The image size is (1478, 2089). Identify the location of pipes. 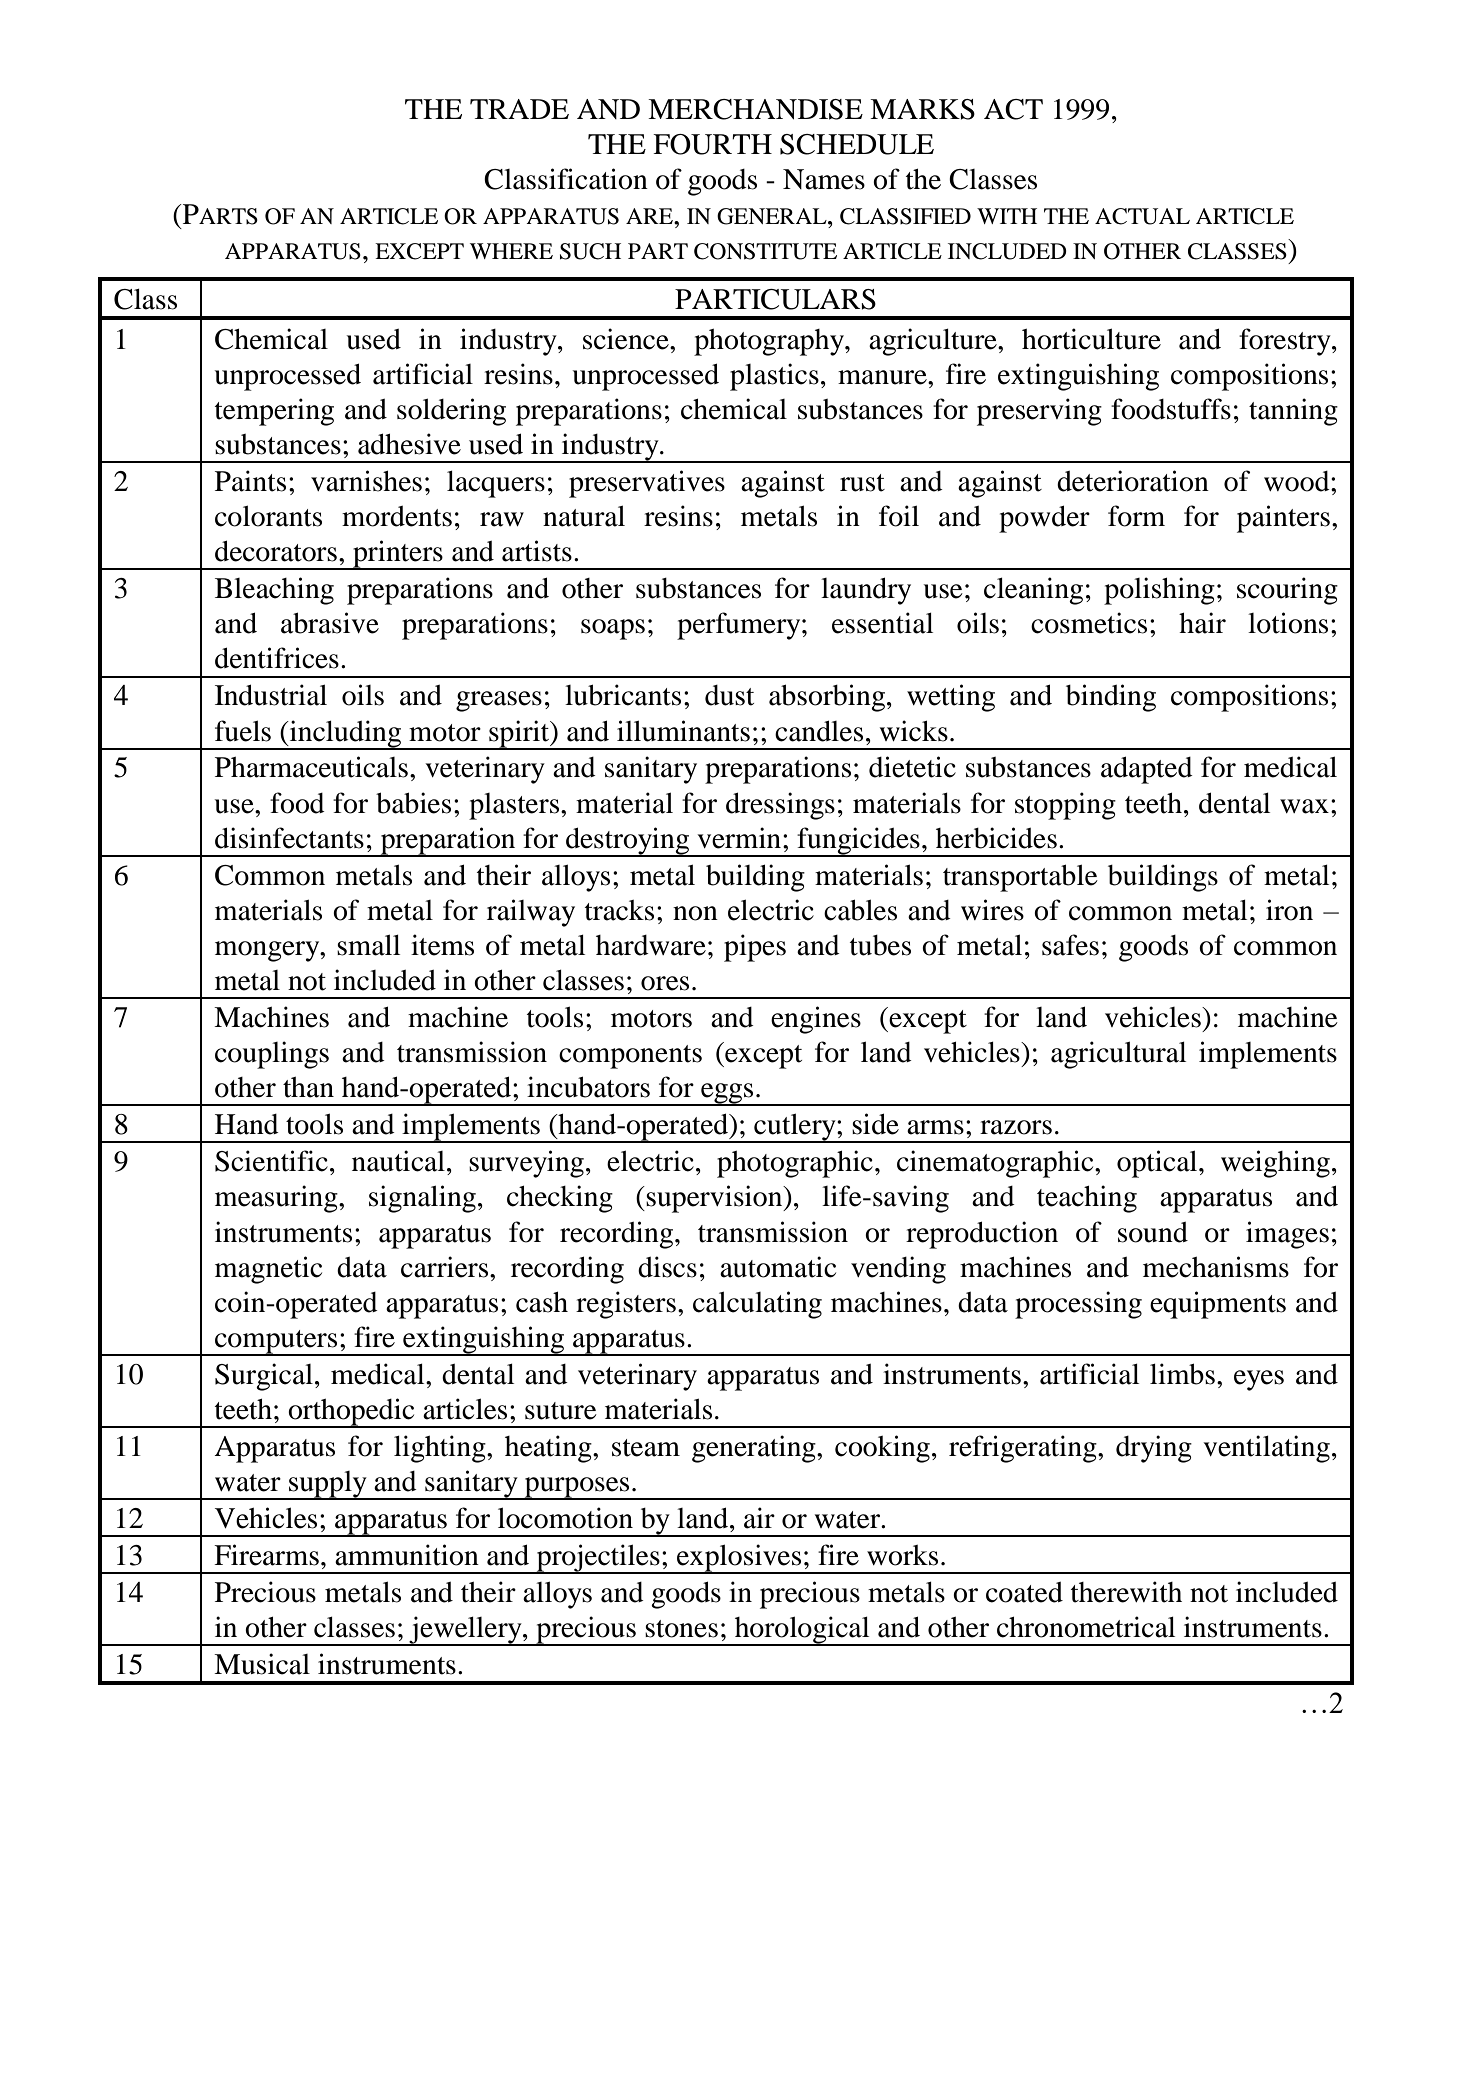
(755, 948).
